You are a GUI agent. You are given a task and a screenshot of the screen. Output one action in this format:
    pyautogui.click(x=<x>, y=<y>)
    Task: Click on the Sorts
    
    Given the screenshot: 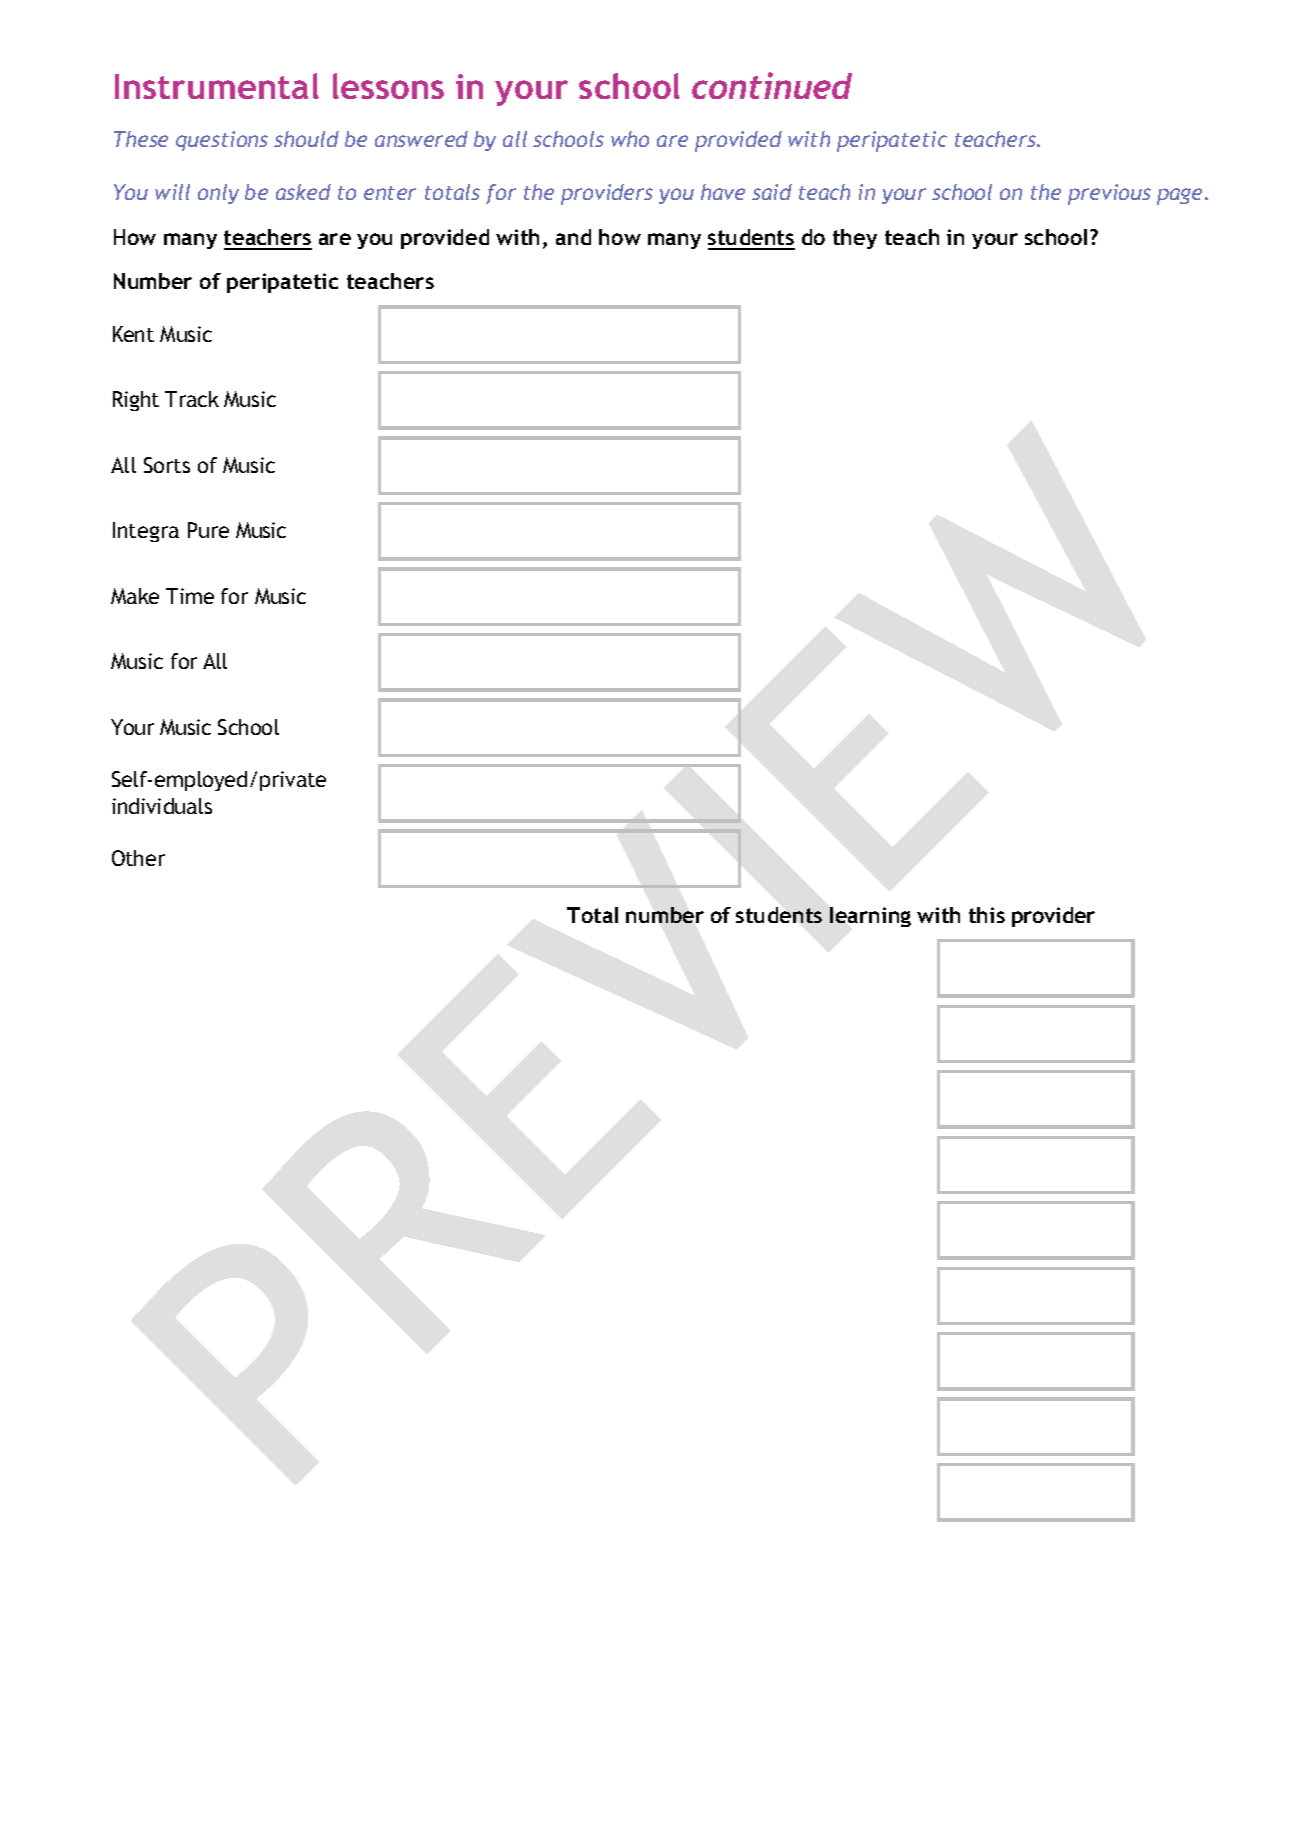 What is the action you would take?
    pyautogui.click(x=167, y=465)
